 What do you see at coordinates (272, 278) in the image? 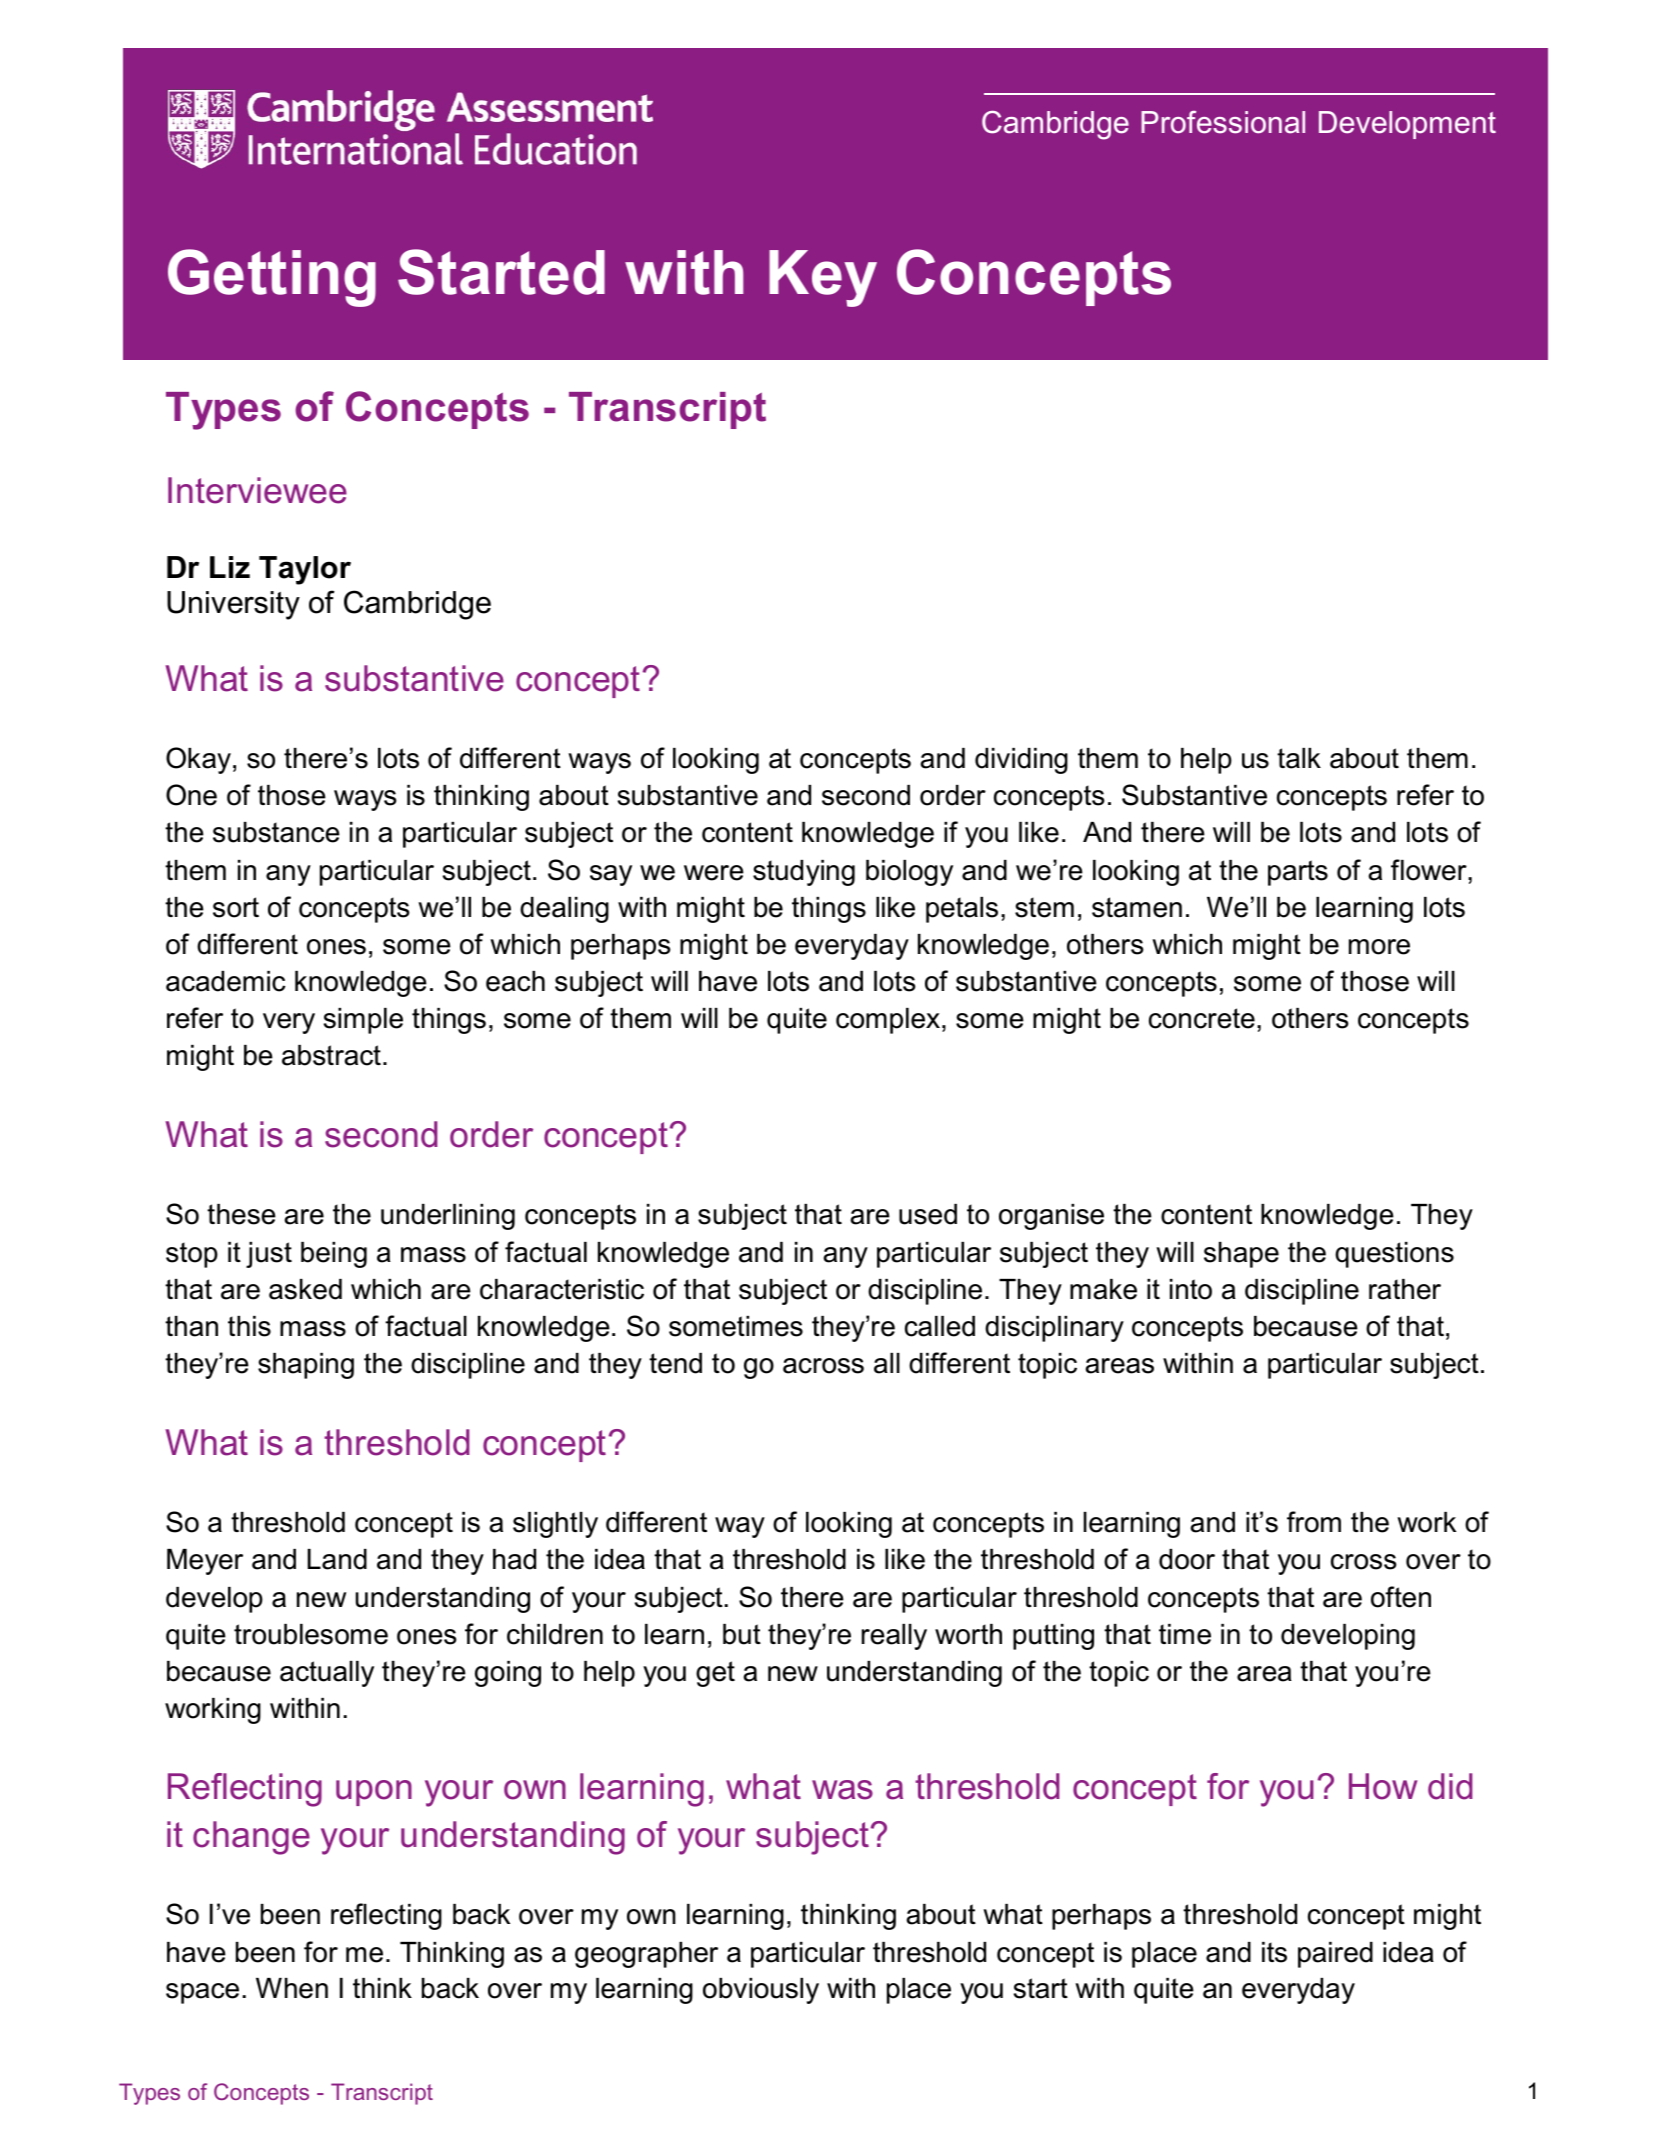
I see `Getting` at bounding box center [272, 278].
